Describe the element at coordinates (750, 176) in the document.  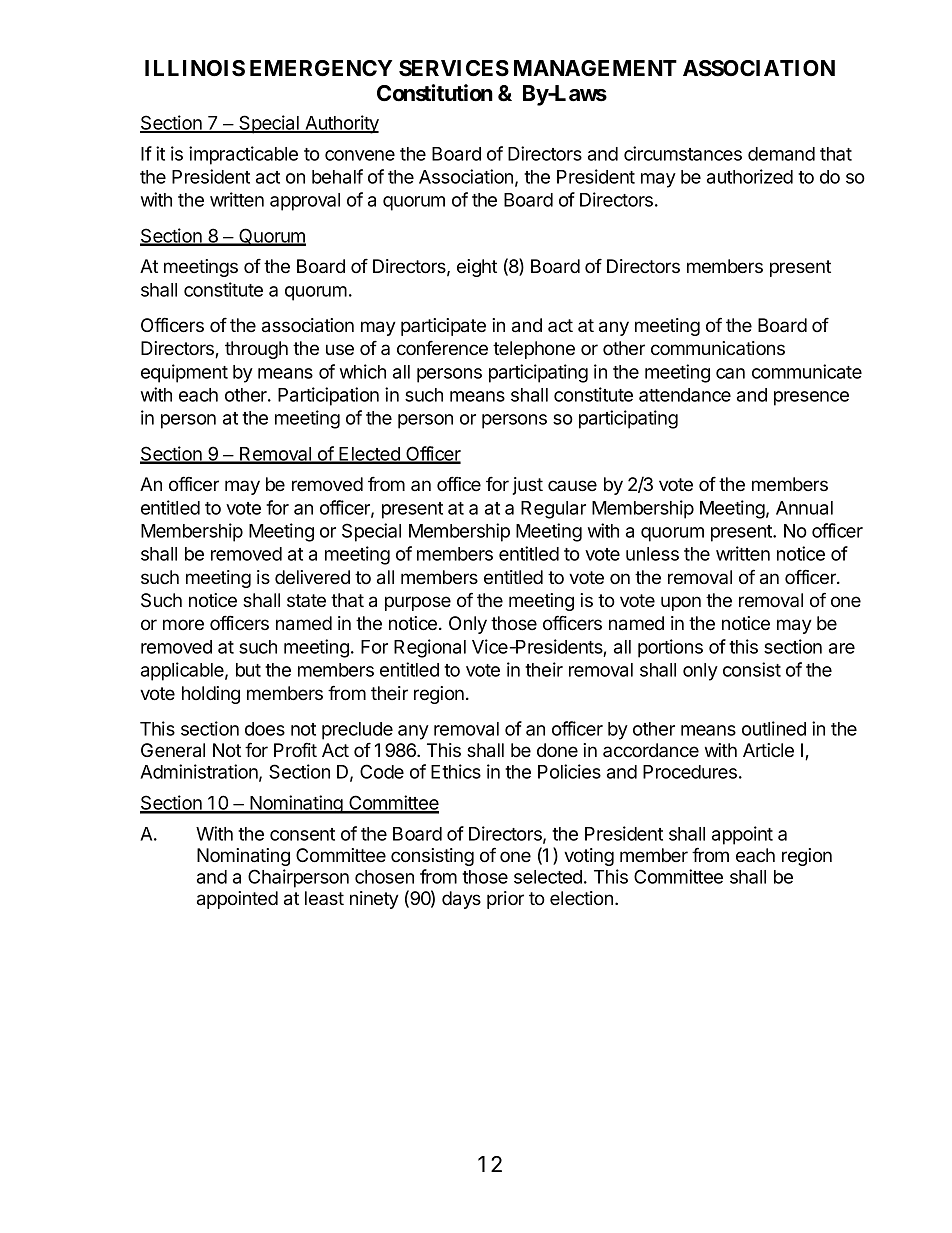
I see `authorized` at that location.
